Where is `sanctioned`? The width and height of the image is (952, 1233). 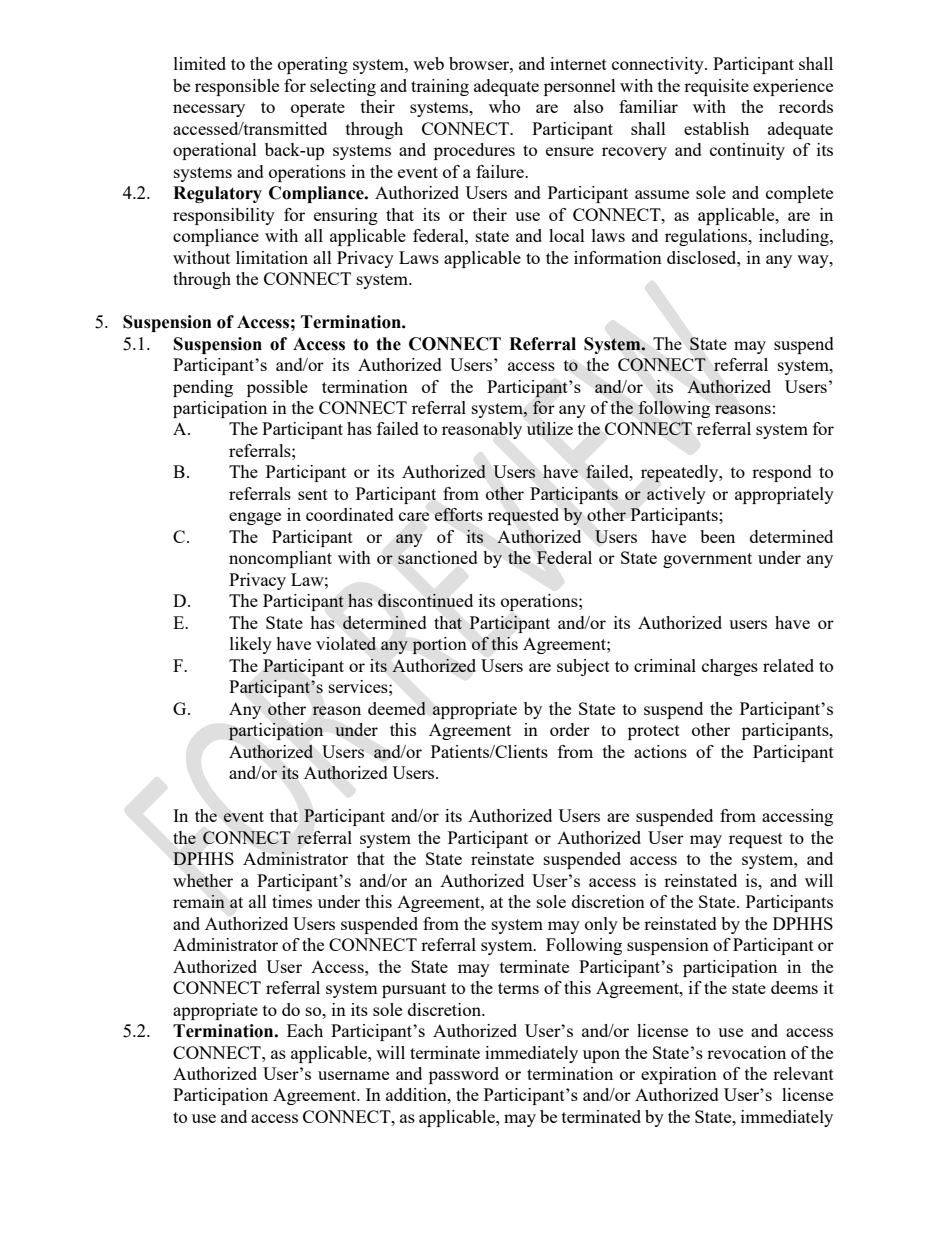
sanctioned is located at coordinates (438, 557).
